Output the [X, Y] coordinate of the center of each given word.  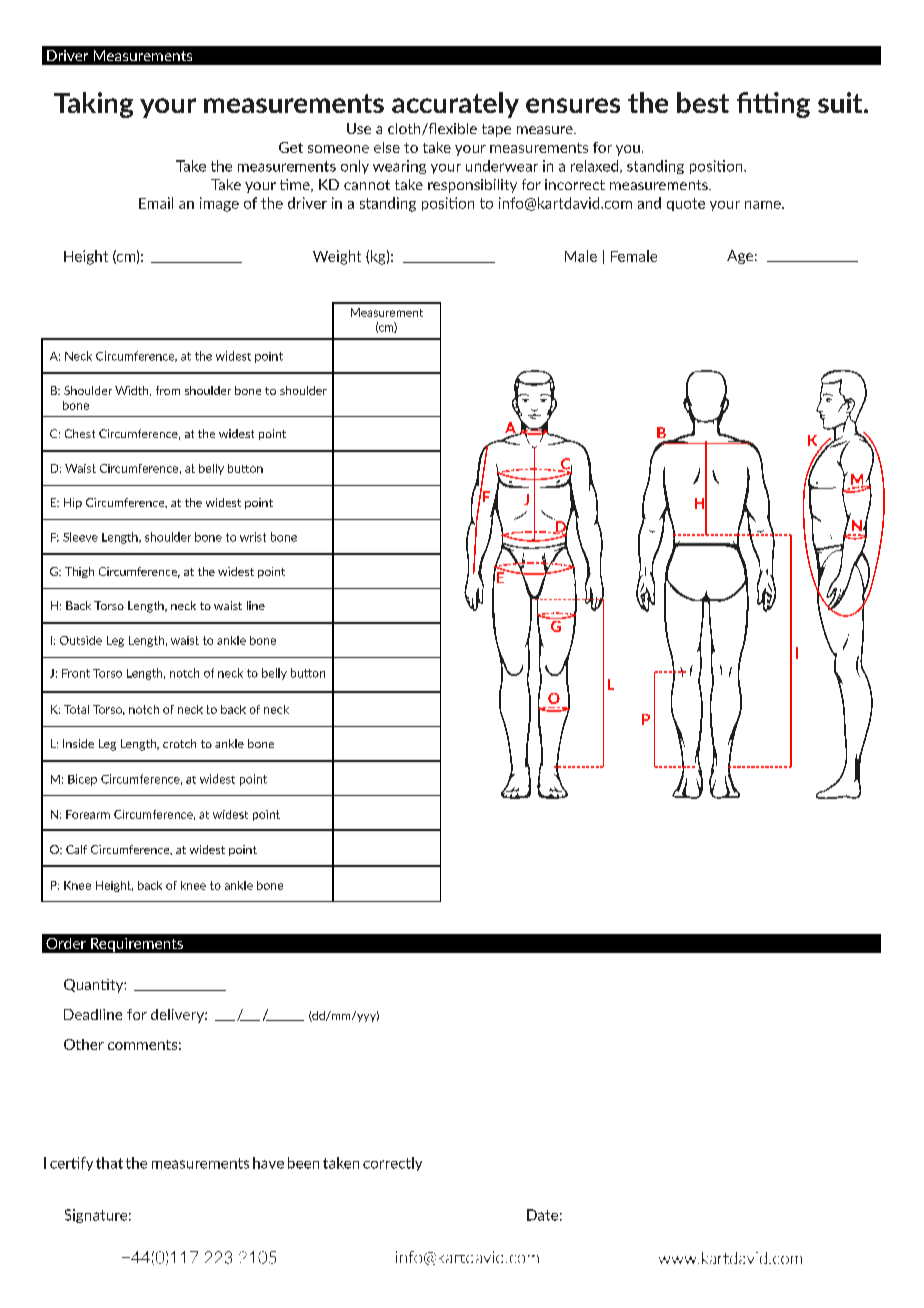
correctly [392, 1164]
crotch [179, 743]
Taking [93, 105]
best [703, 102]
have [268, 1163]
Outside [81, 640]
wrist [253, 537]
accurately [455, 105]
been [303, 1163]
